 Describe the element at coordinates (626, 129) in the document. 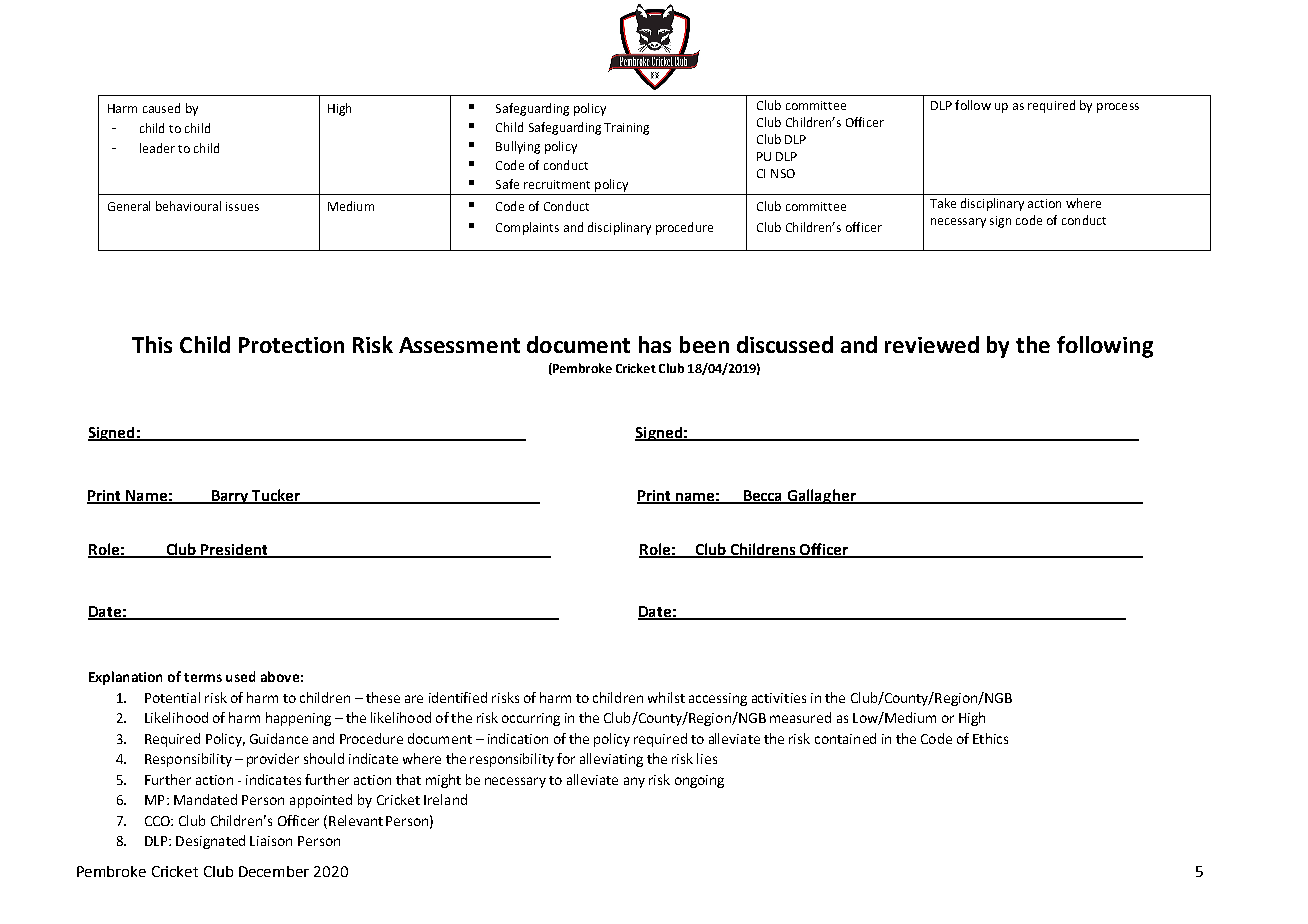

I see `Training` at that location.
